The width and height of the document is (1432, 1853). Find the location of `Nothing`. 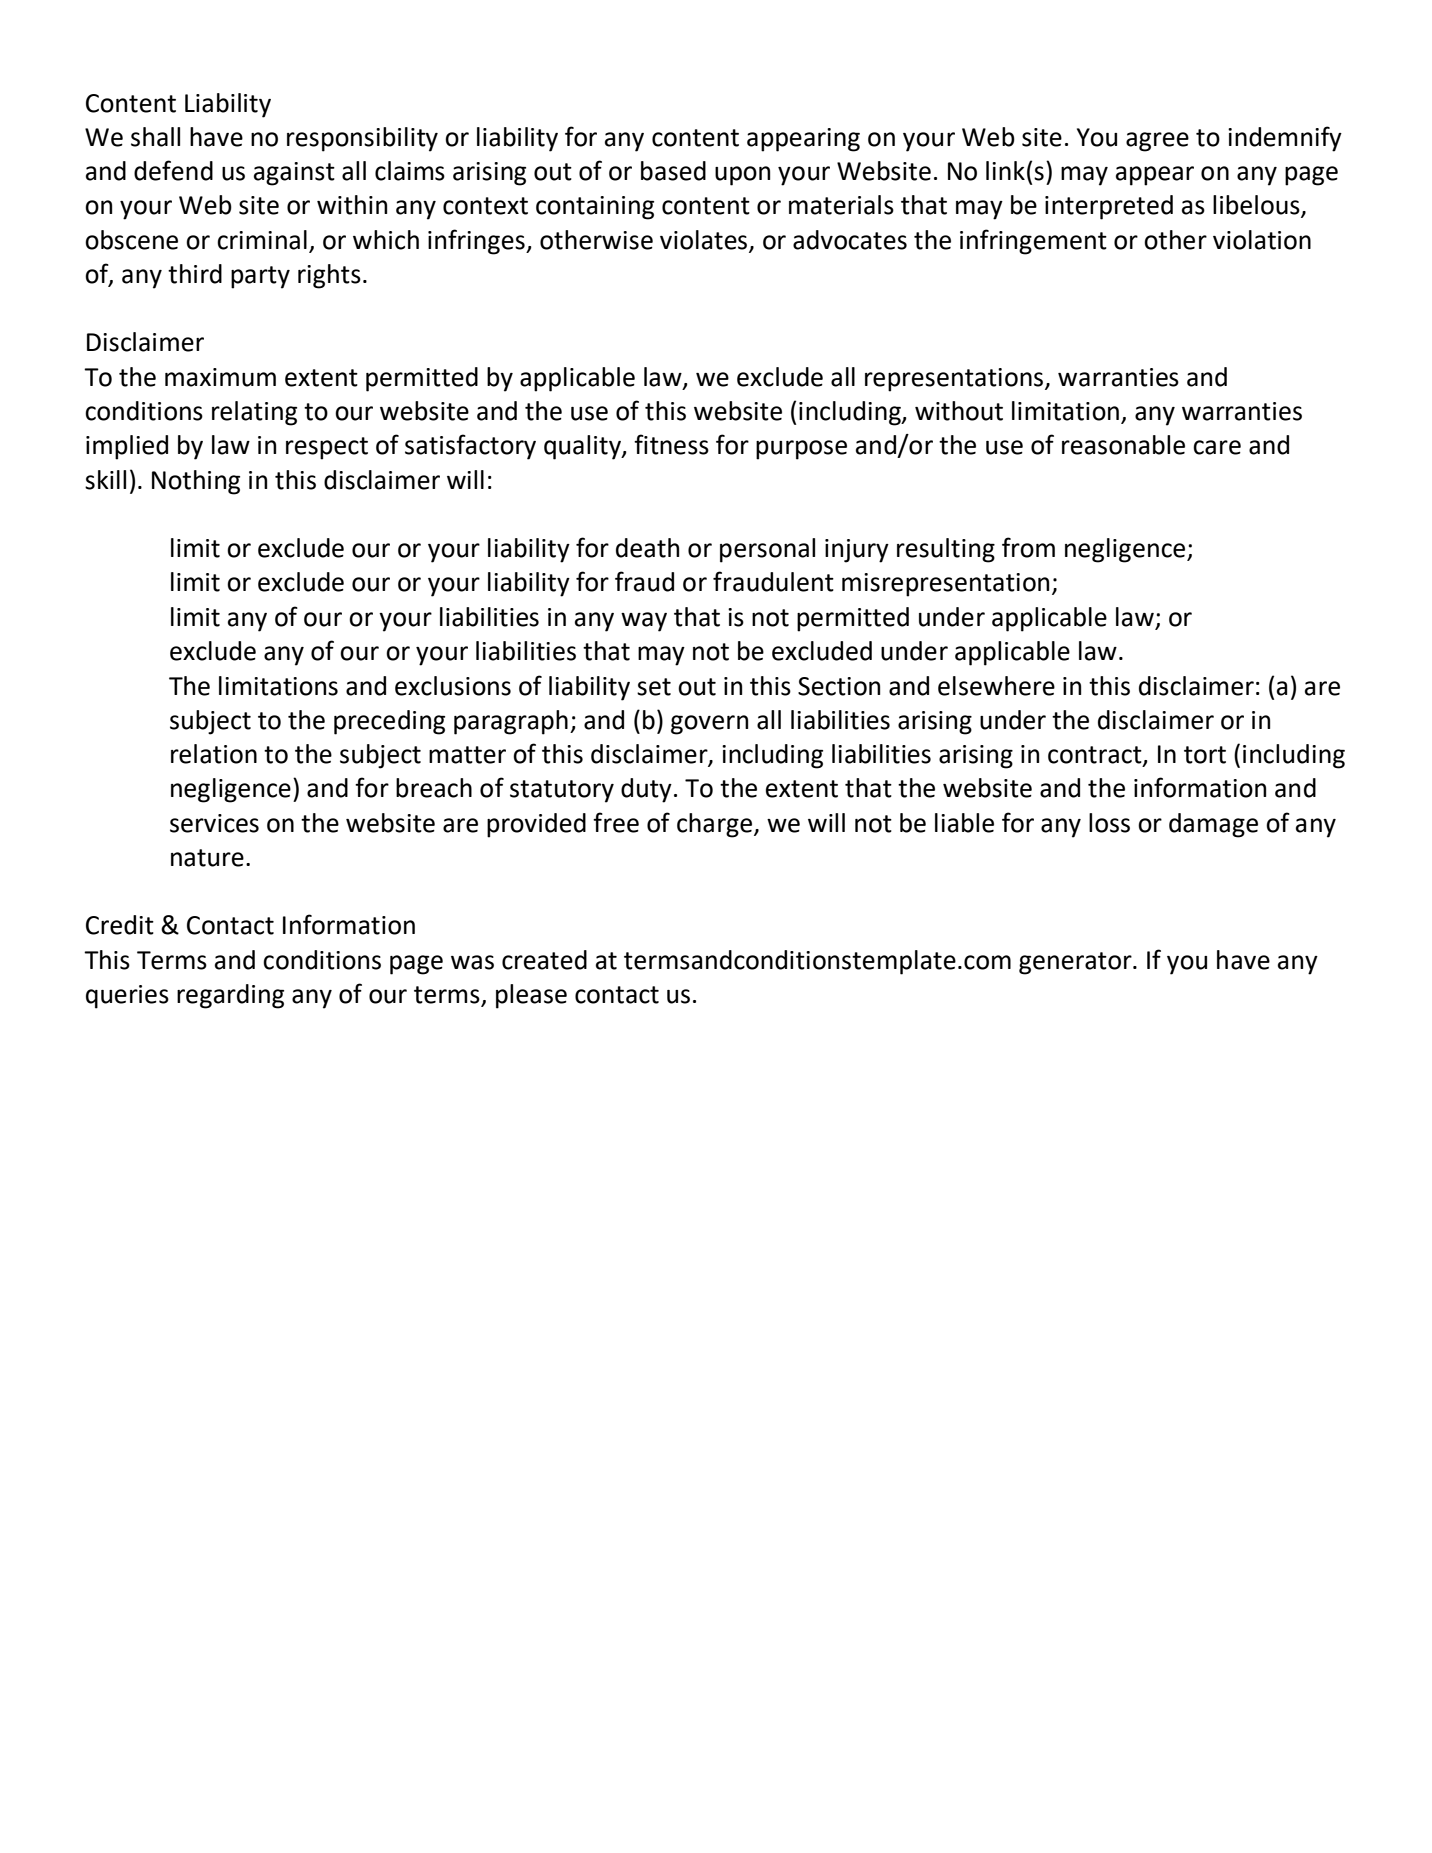

Nothing is located at coordinates (196, 482).
